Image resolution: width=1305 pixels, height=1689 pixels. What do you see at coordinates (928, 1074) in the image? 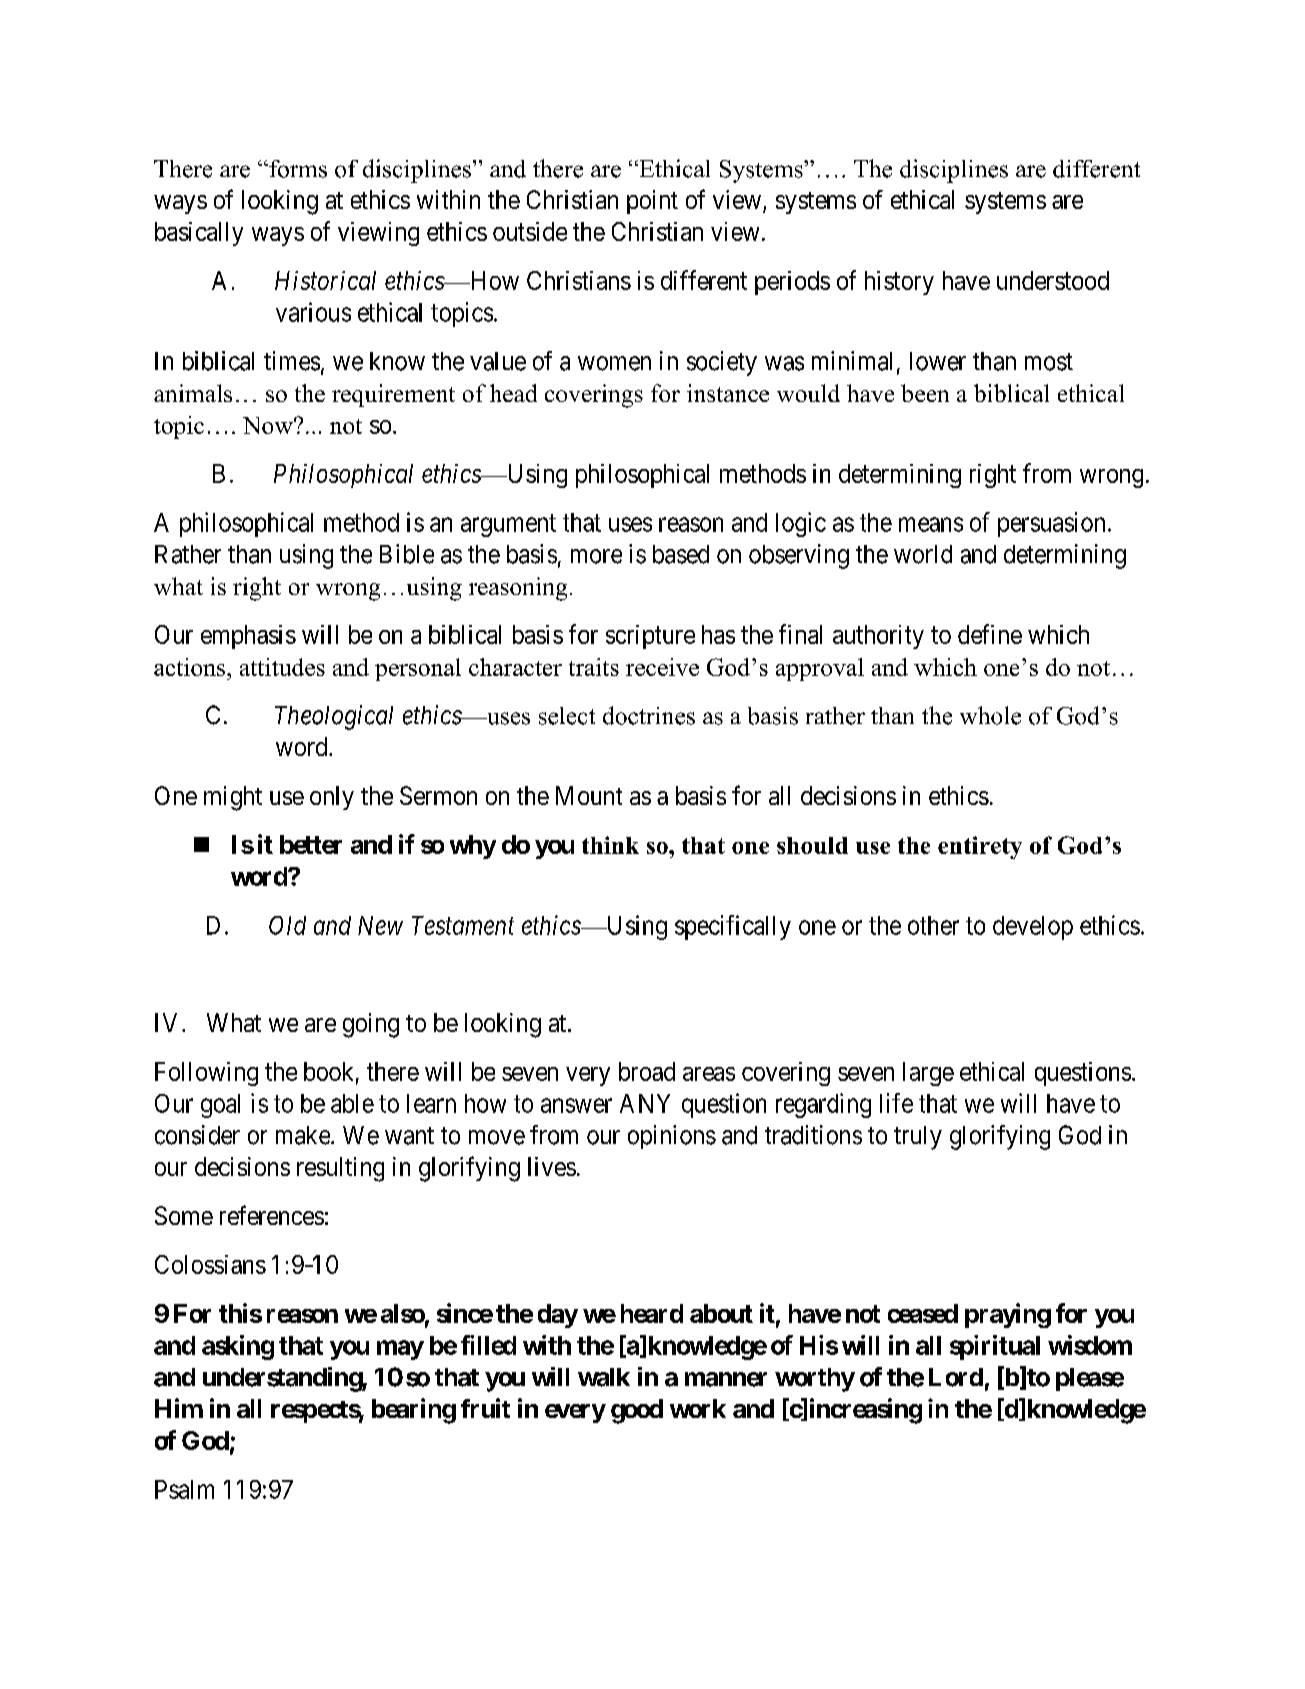
I see `large` at bounding box center [928, 1074].
